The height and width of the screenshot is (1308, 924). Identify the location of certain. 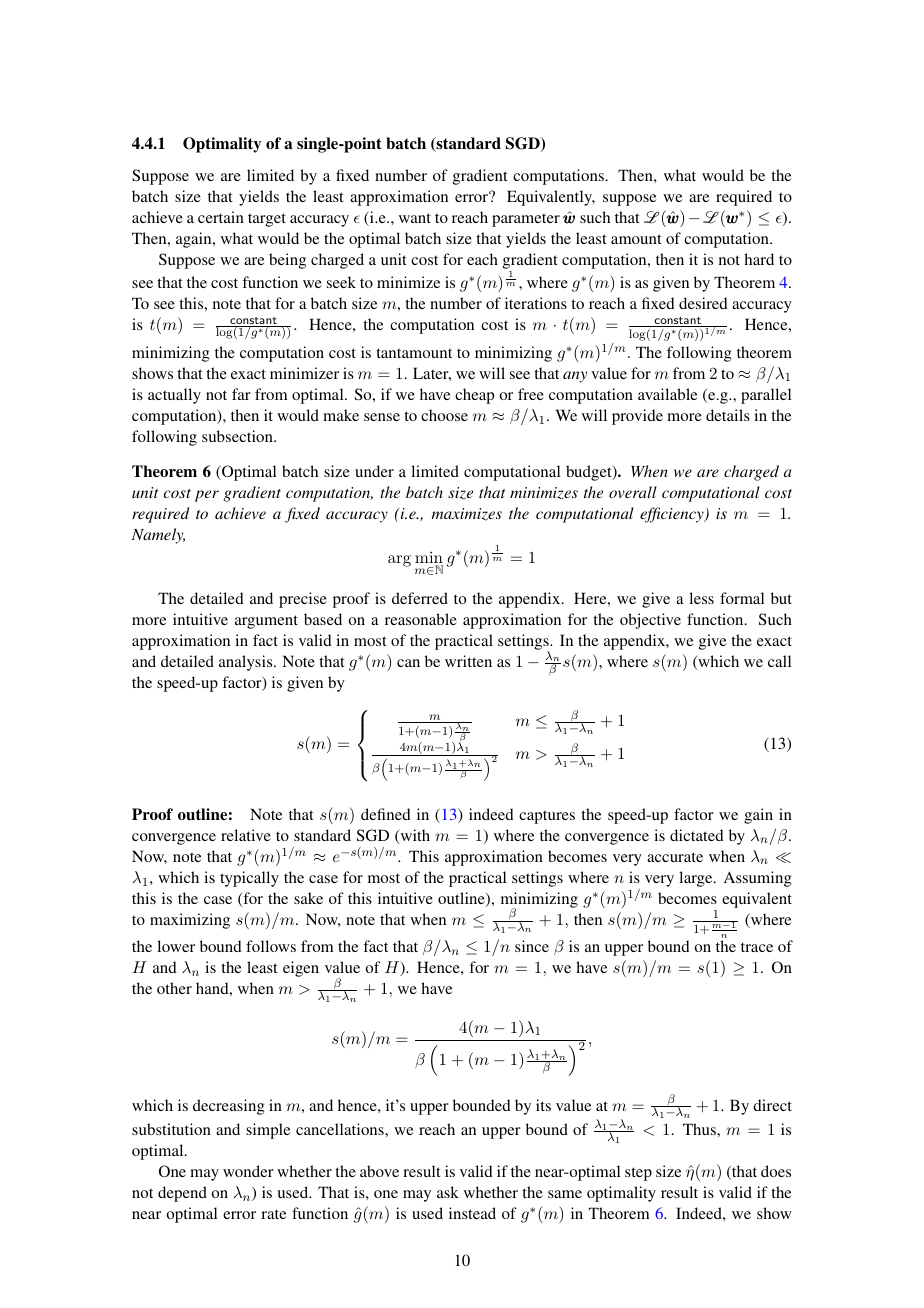
(221, 217).
